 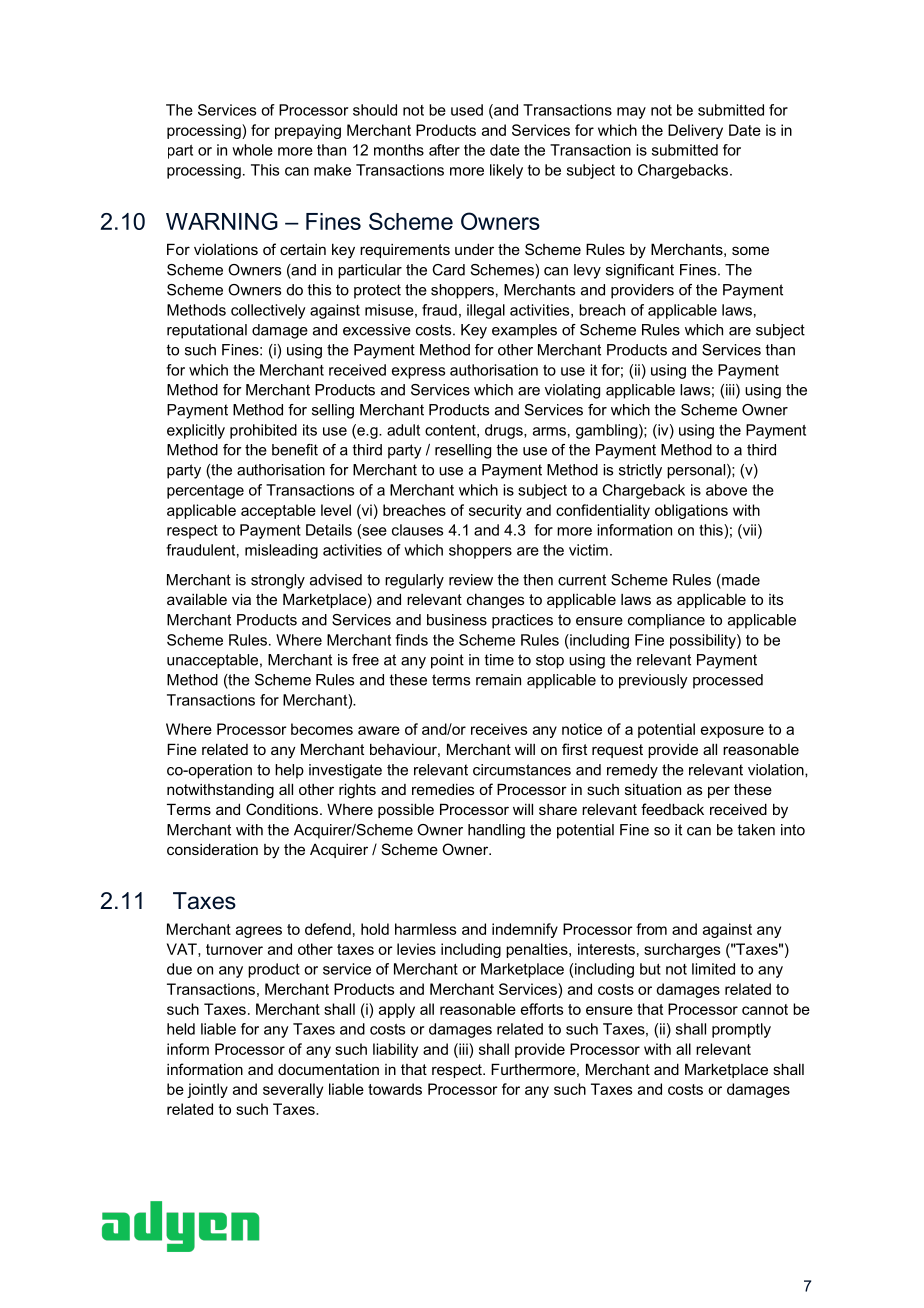 What do you see at coordinates (467, 110) in the image?
I see `used` at bounding box center [467, 110].
